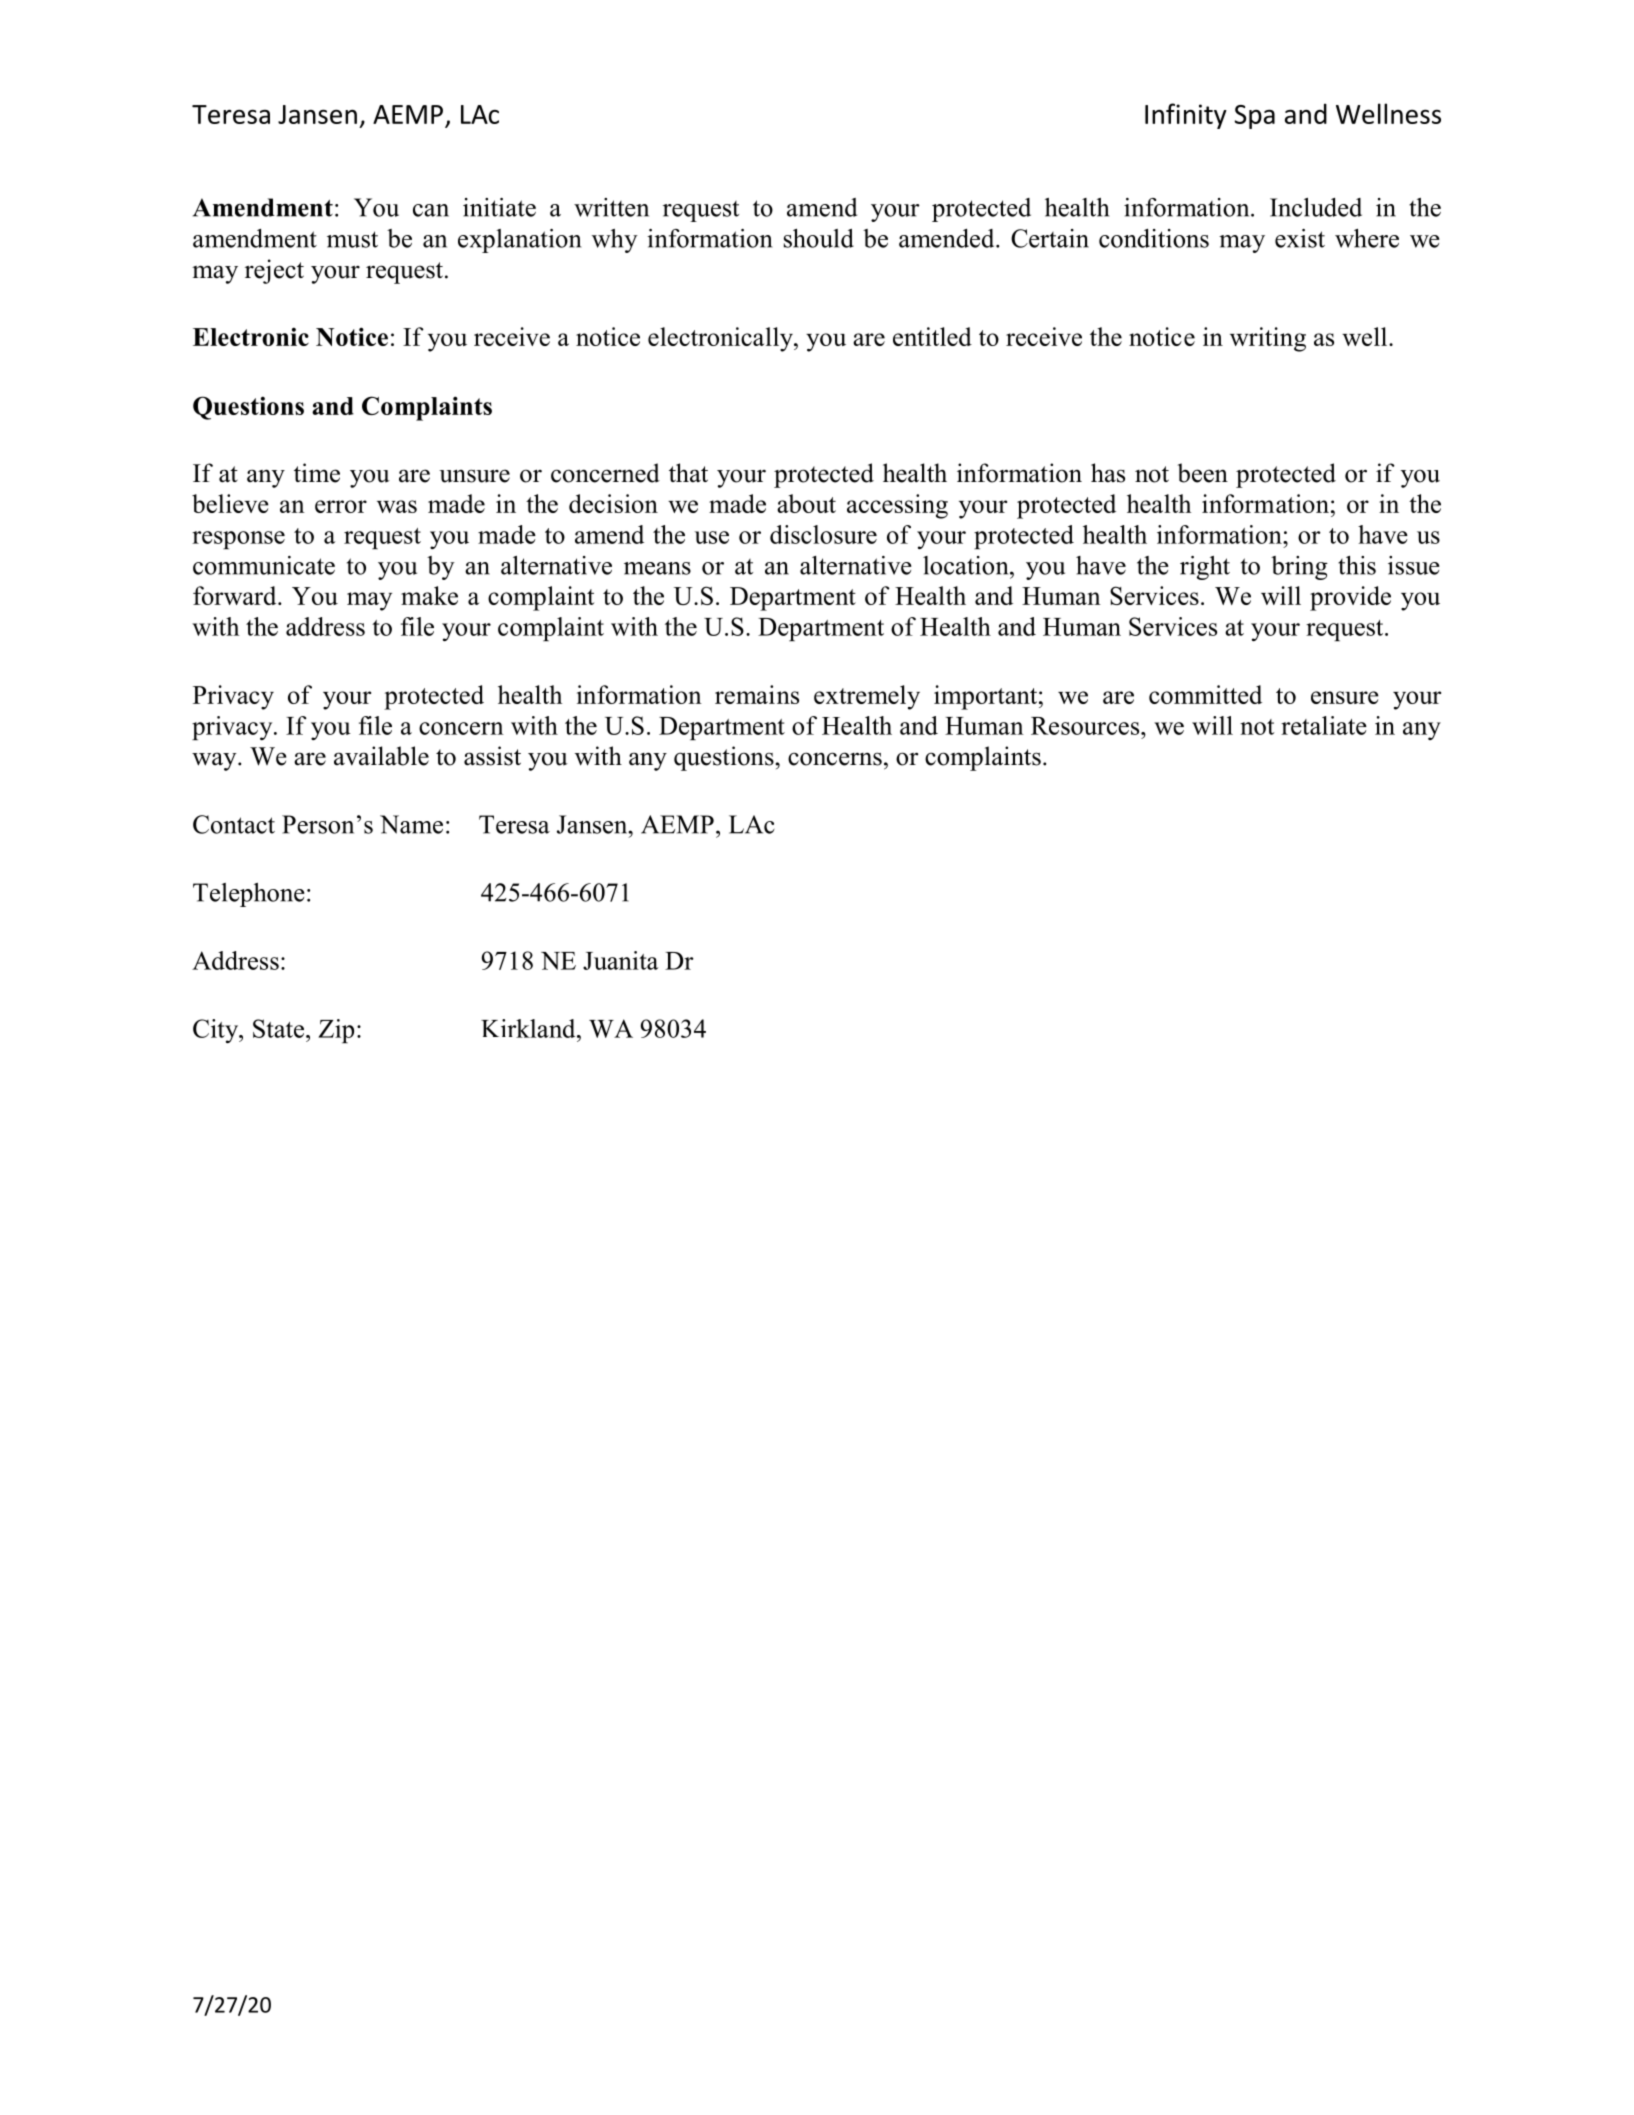 The width and height of the document is (1634, 2115). Describe the element at coordinates (431, 210) in the document. I see `can` at that location.
